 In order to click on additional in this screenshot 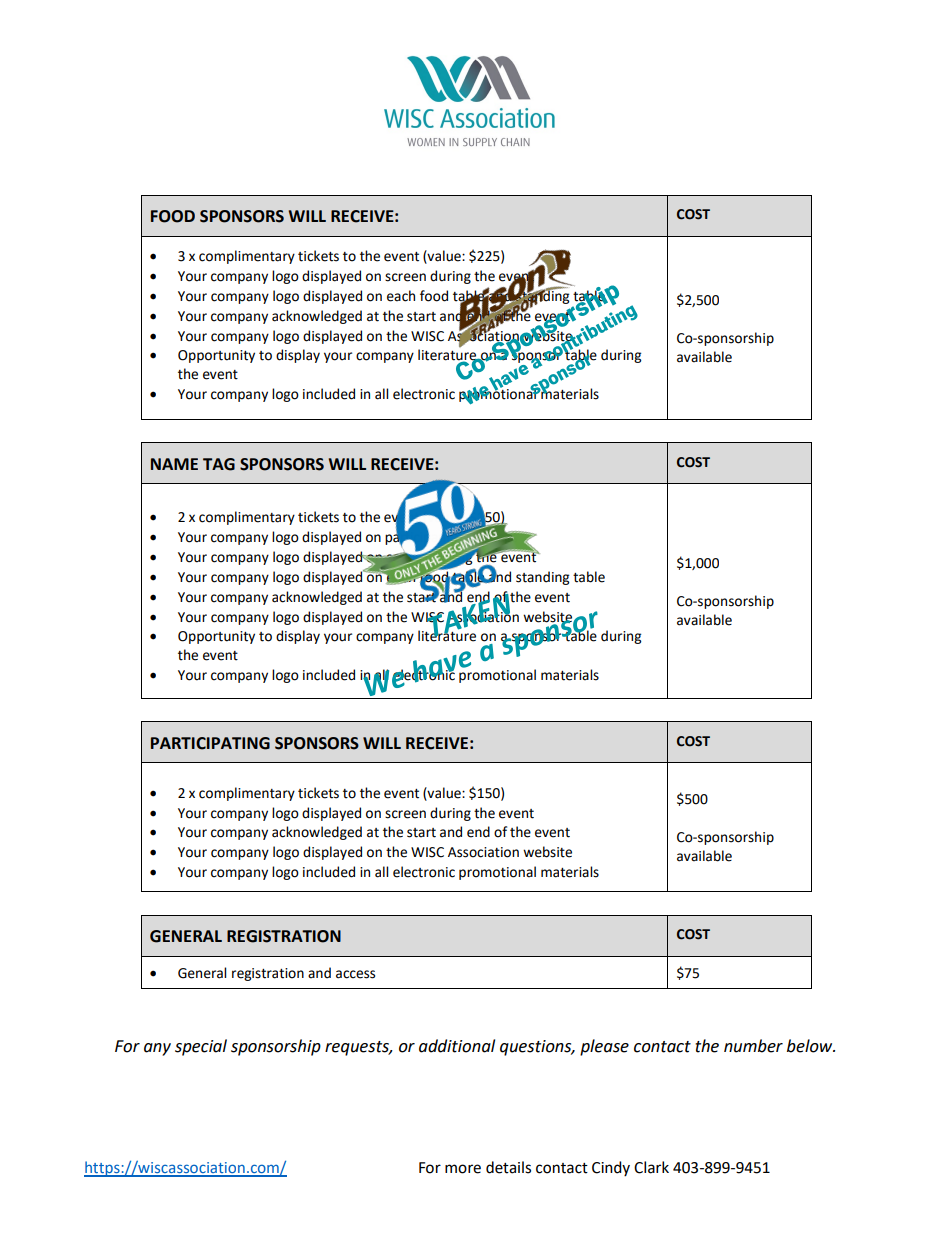, I will do `click(457, 1046)`.
